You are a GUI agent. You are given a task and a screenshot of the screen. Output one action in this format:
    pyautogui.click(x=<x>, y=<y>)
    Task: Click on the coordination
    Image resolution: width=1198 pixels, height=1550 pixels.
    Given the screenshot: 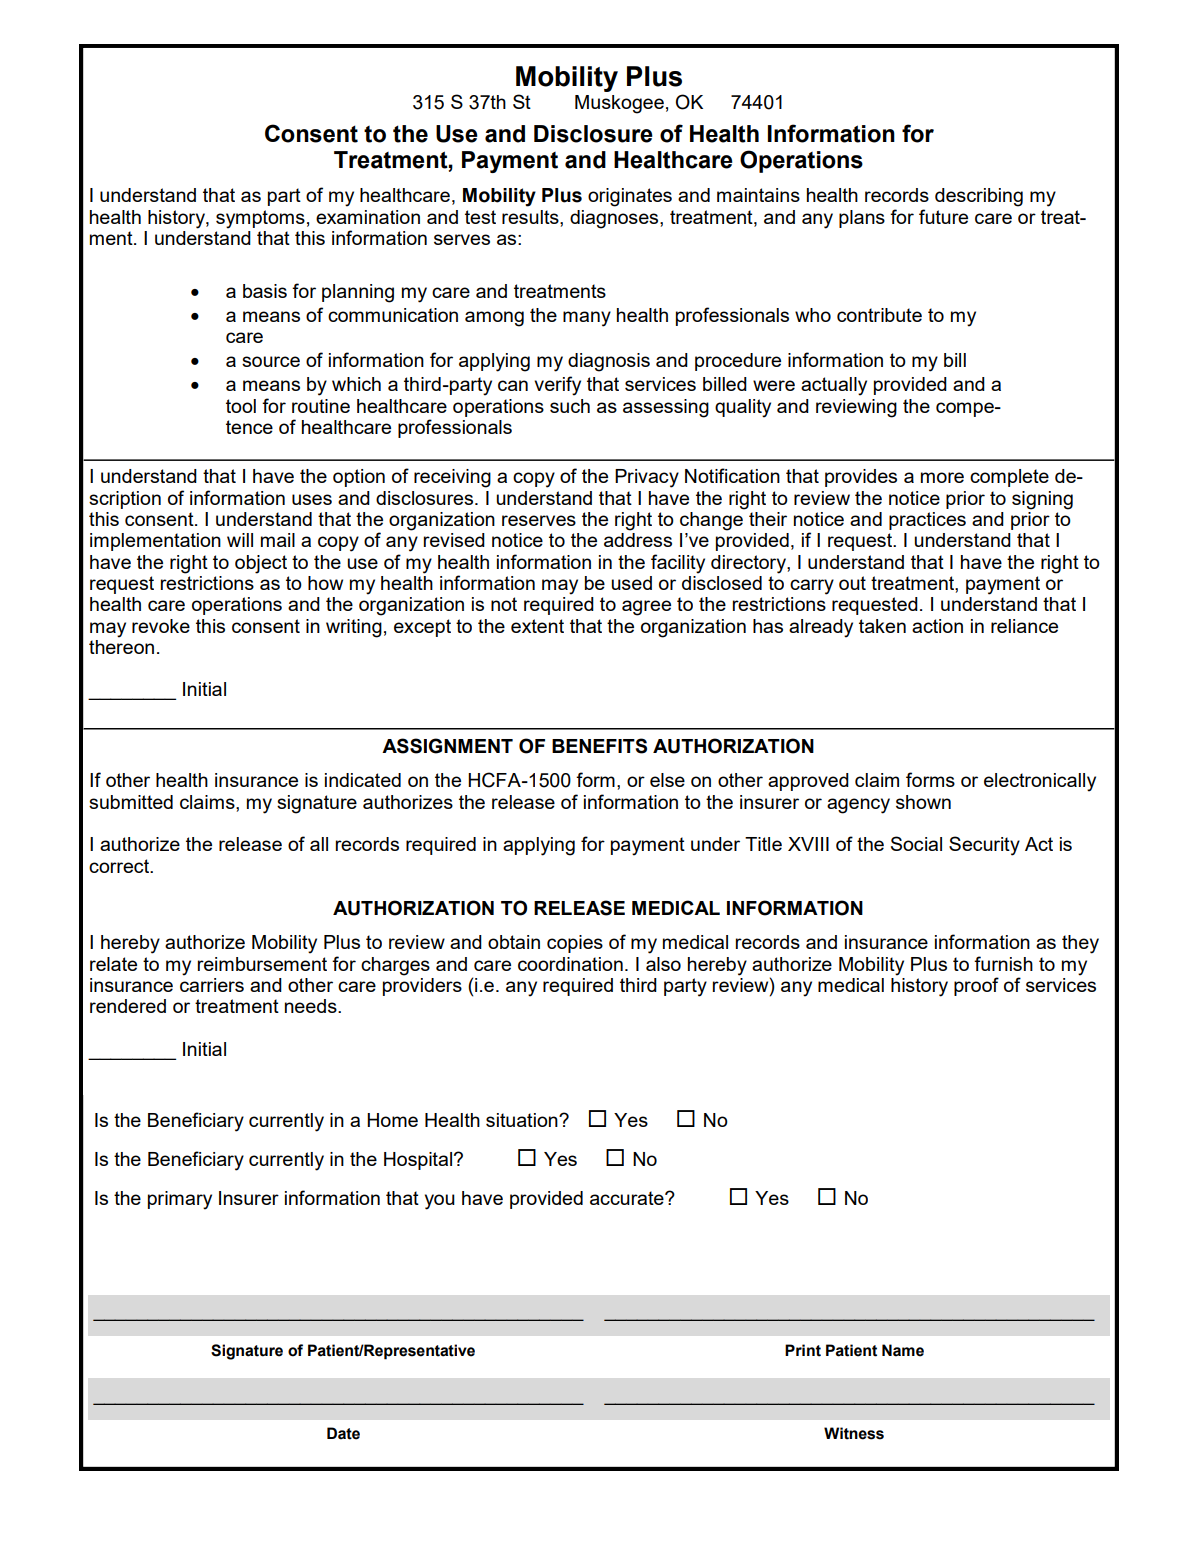 What is the action you would take?
    pyautogui.click(x=570, y=964)
